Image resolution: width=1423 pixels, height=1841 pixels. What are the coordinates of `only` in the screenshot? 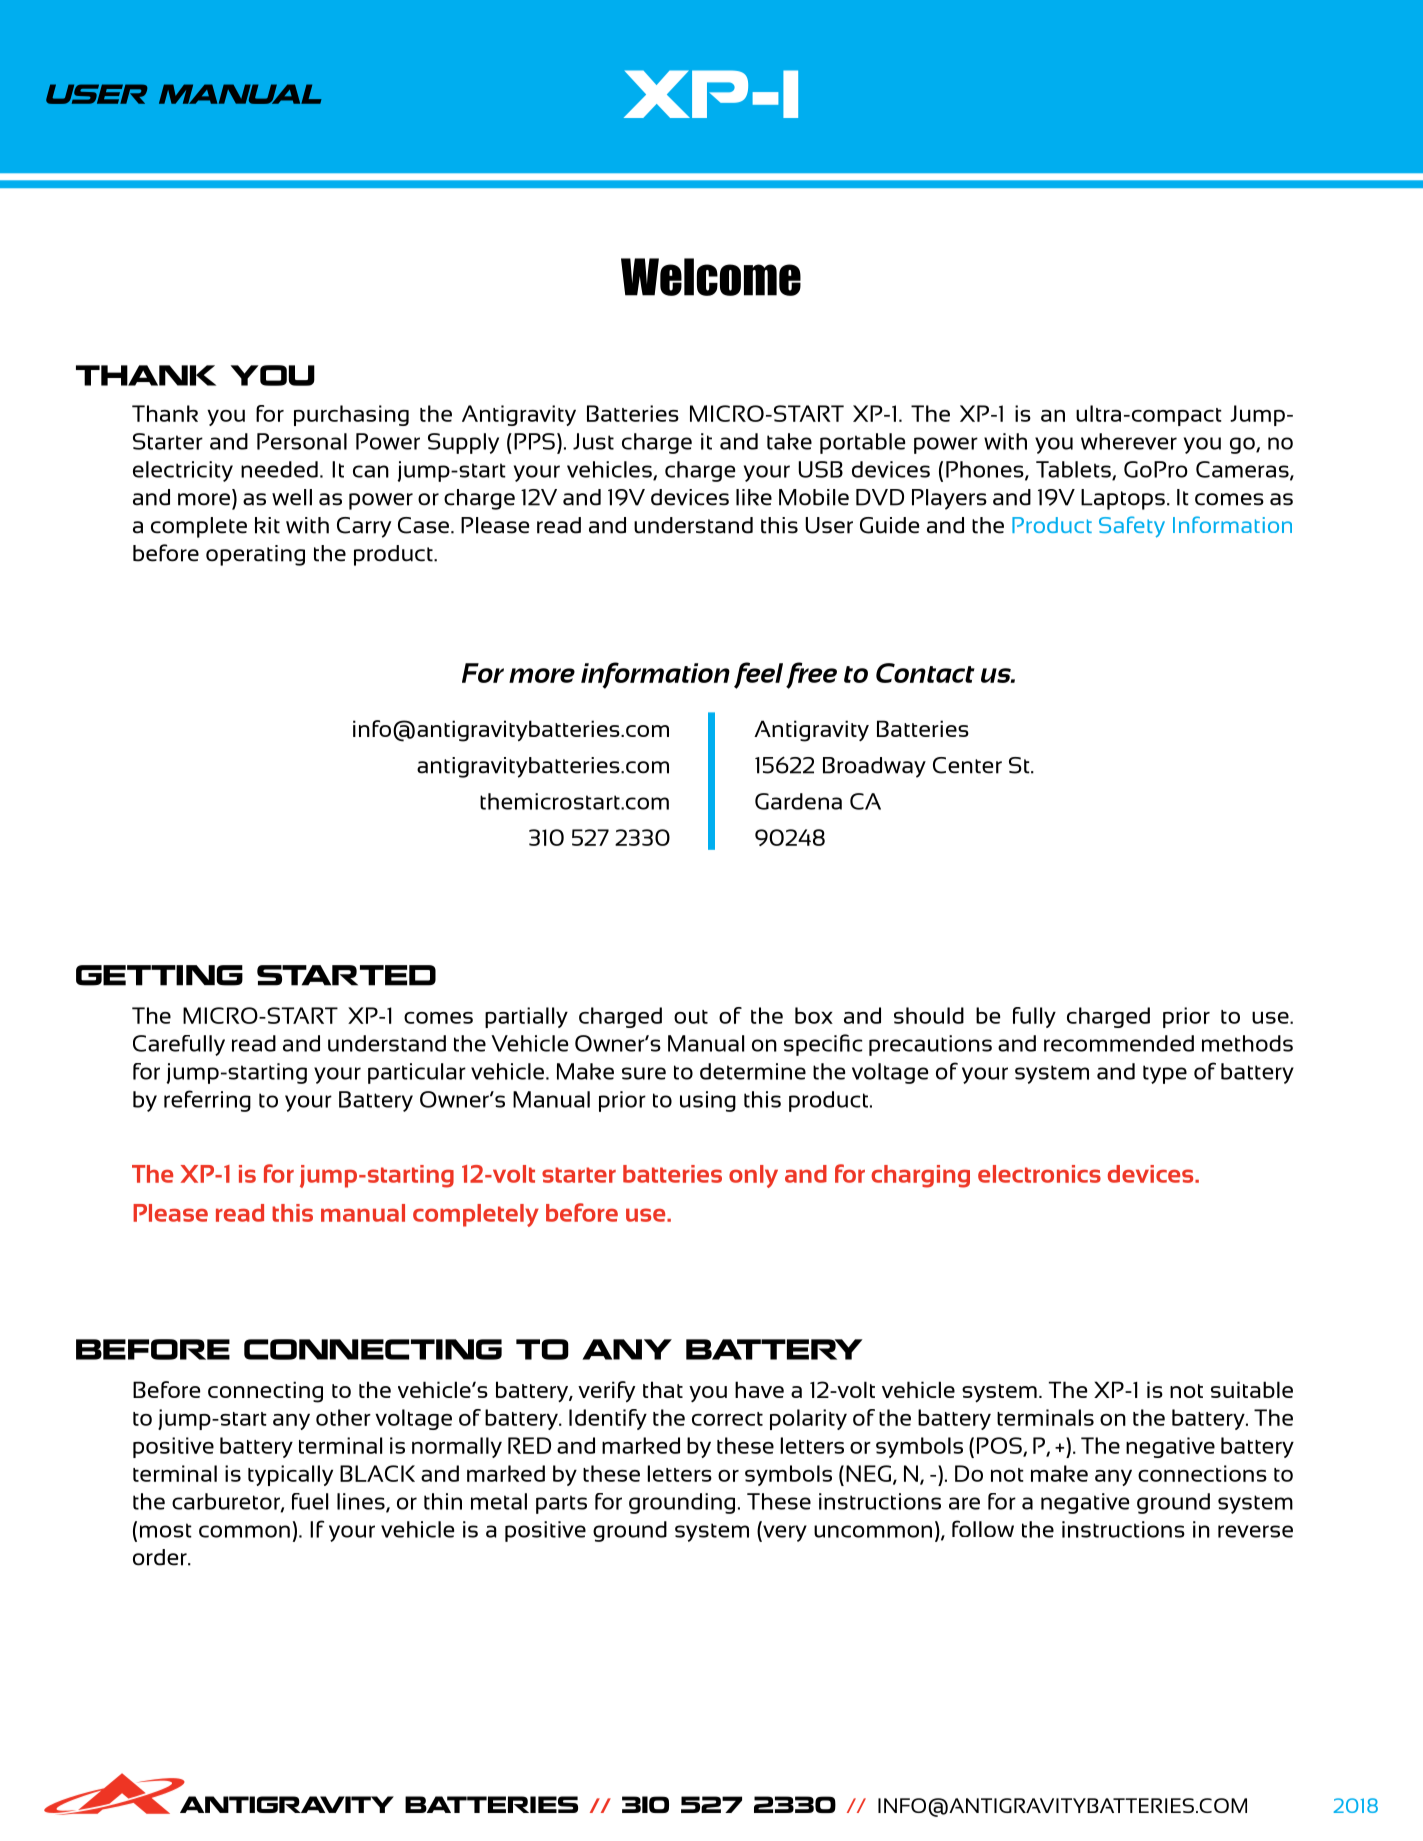 It's located at (753, 1176).
